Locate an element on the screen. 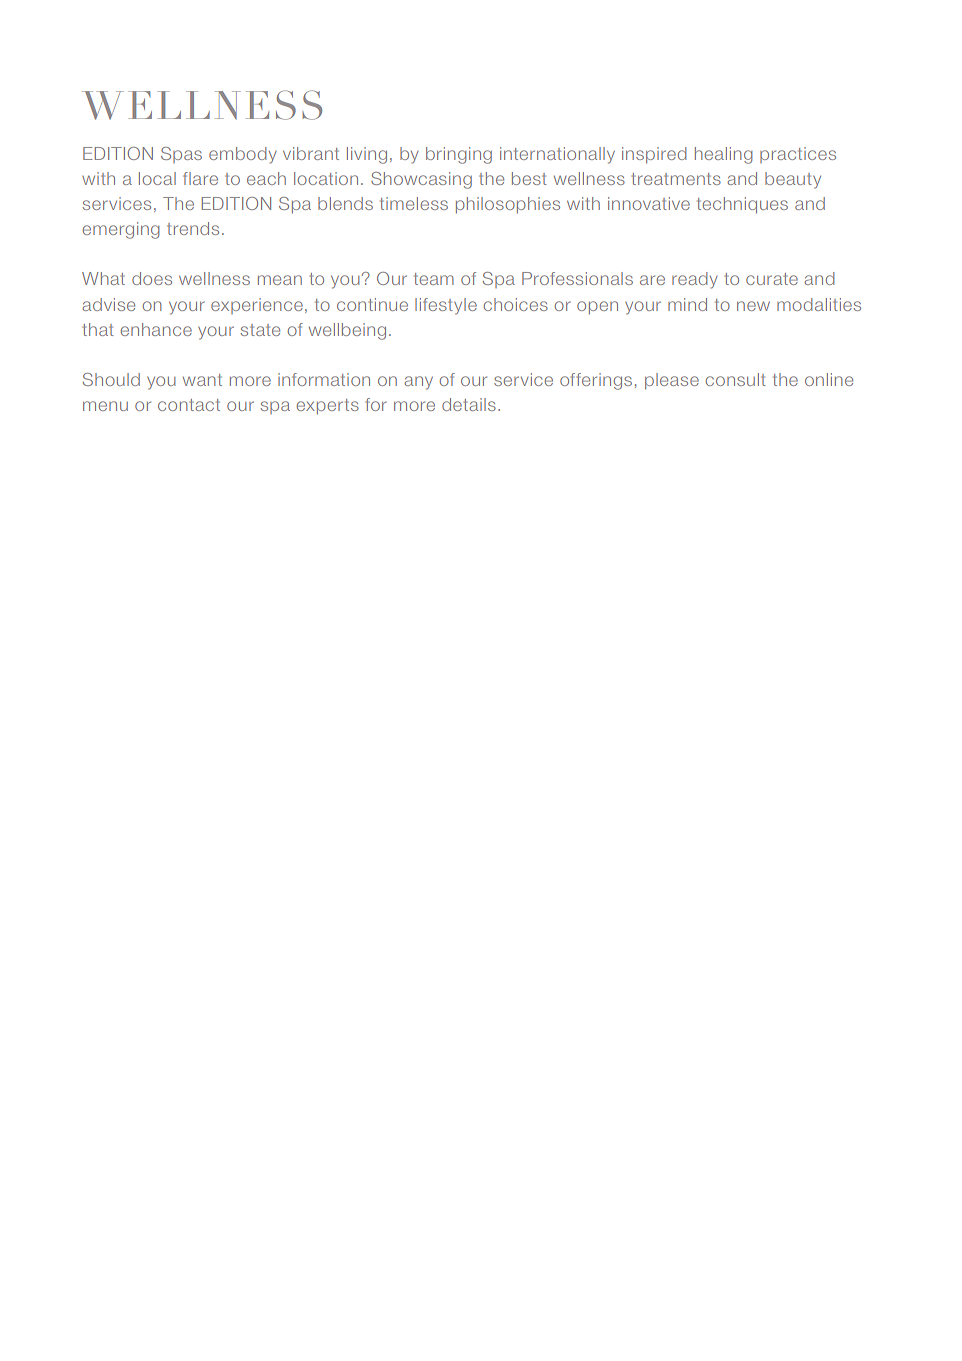 This screenshot has height=1361, width=962. bringing is located at coordinates (459, 155).
